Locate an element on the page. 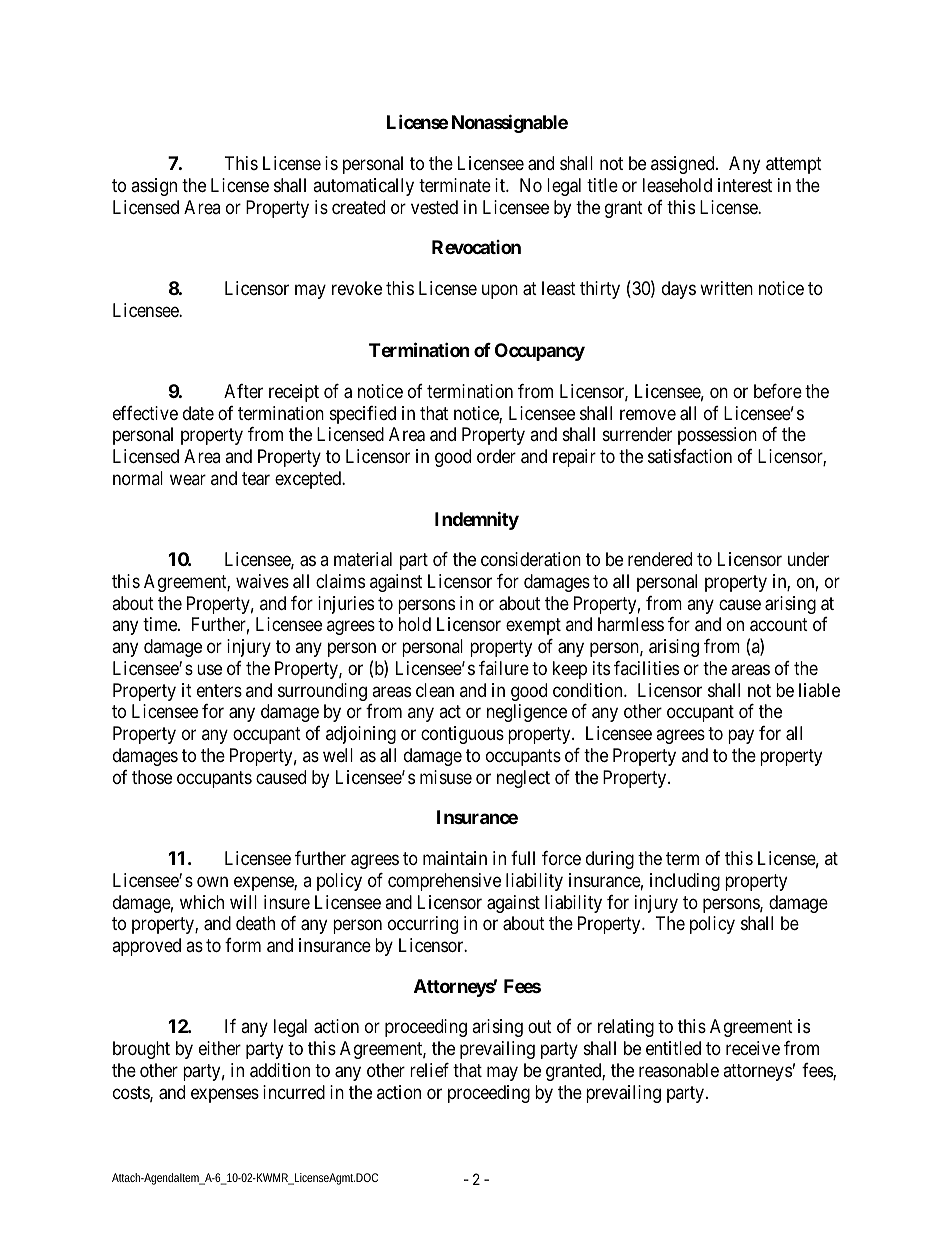  under is located at coordinates (808, 559).
